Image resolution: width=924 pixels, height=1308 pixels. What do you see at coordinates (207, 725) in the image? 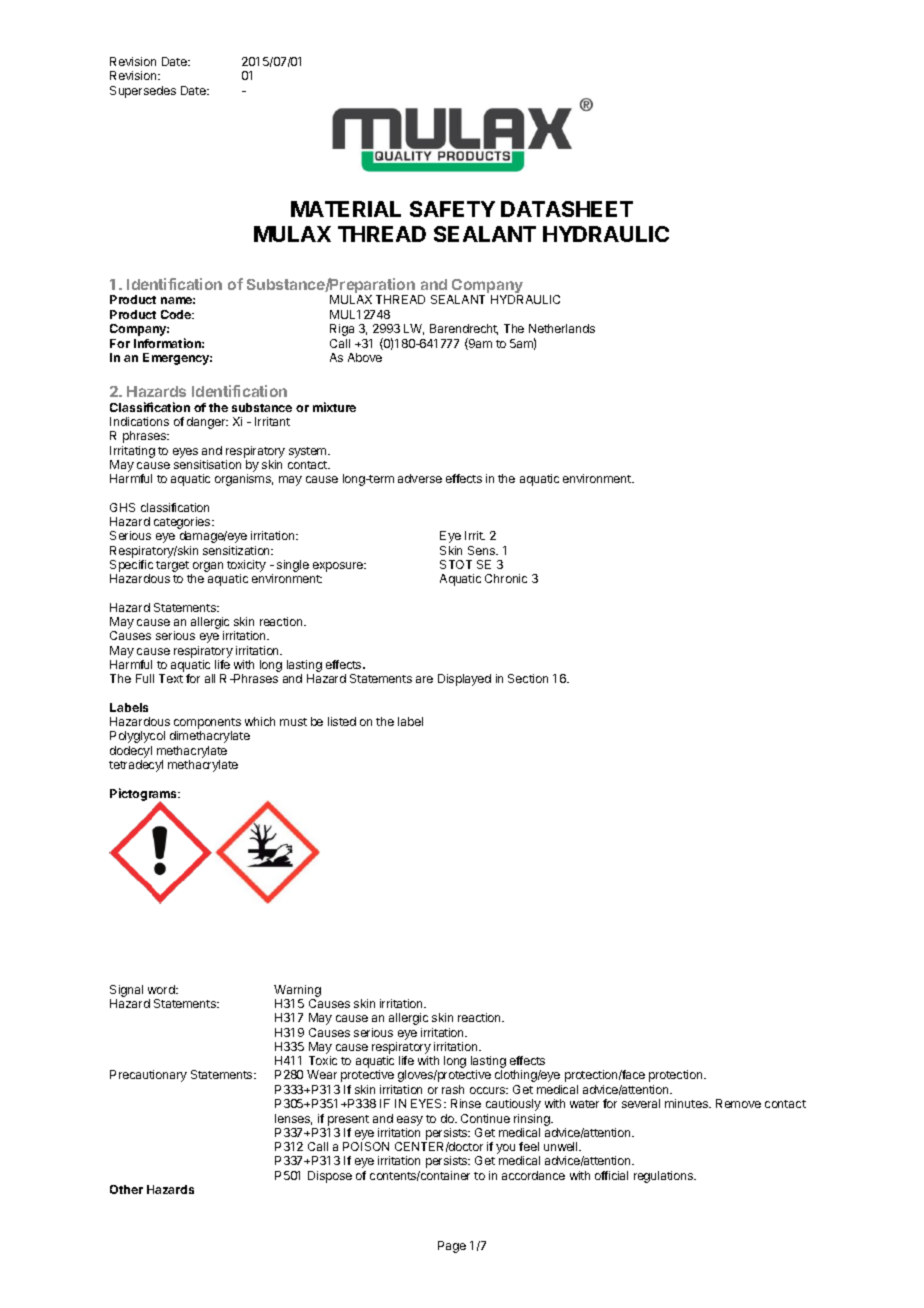
I see `components` at bounding box center [207, 725].
